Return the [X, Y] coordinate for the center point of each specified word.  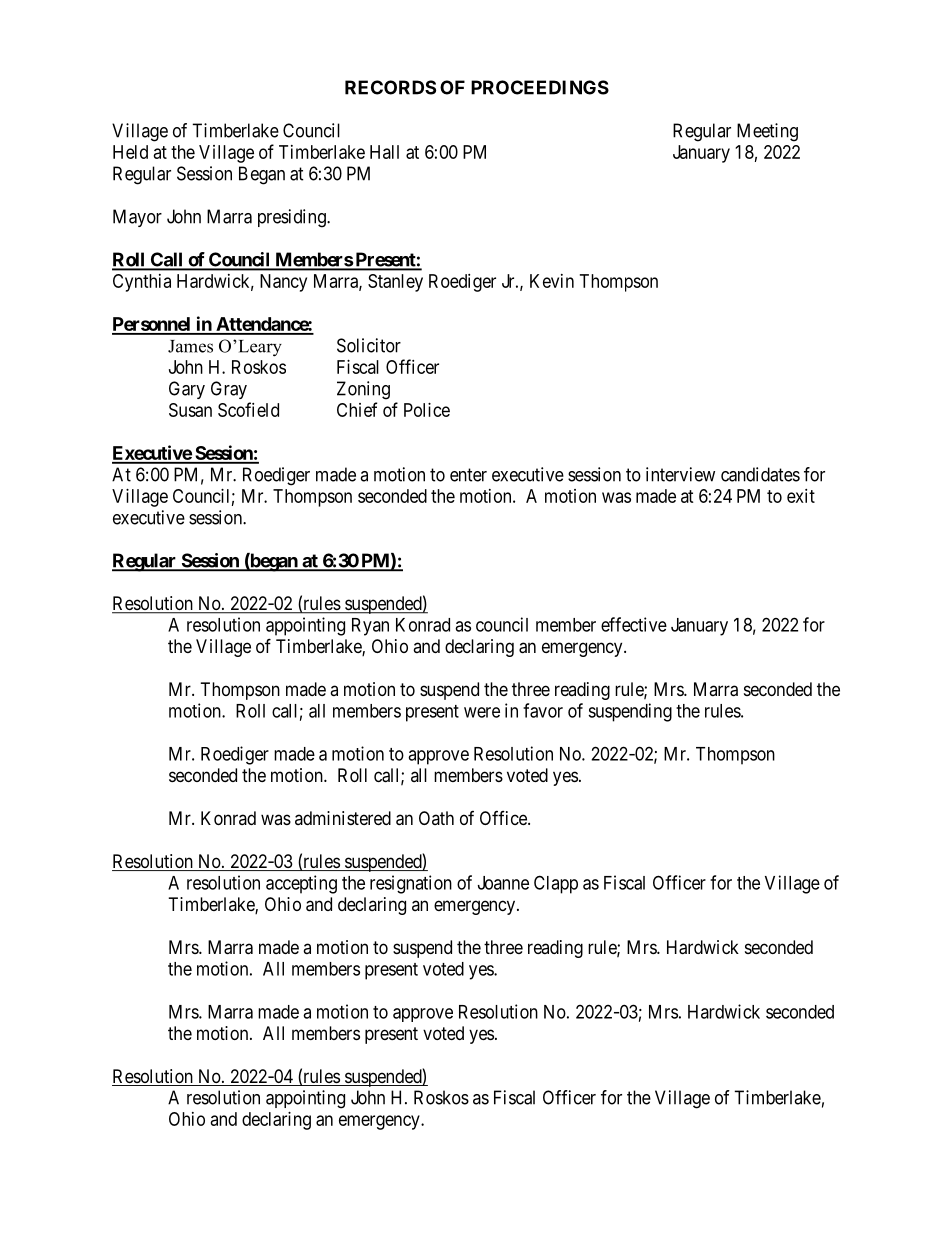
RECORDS [390, 87]
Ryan [370, 627]
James [190, 346]
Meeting [767, 132]
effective [634, 624]
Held [130, 152]
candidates [760, 474]
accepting [301, 884]
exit [801, 496]
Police [427, 410]
